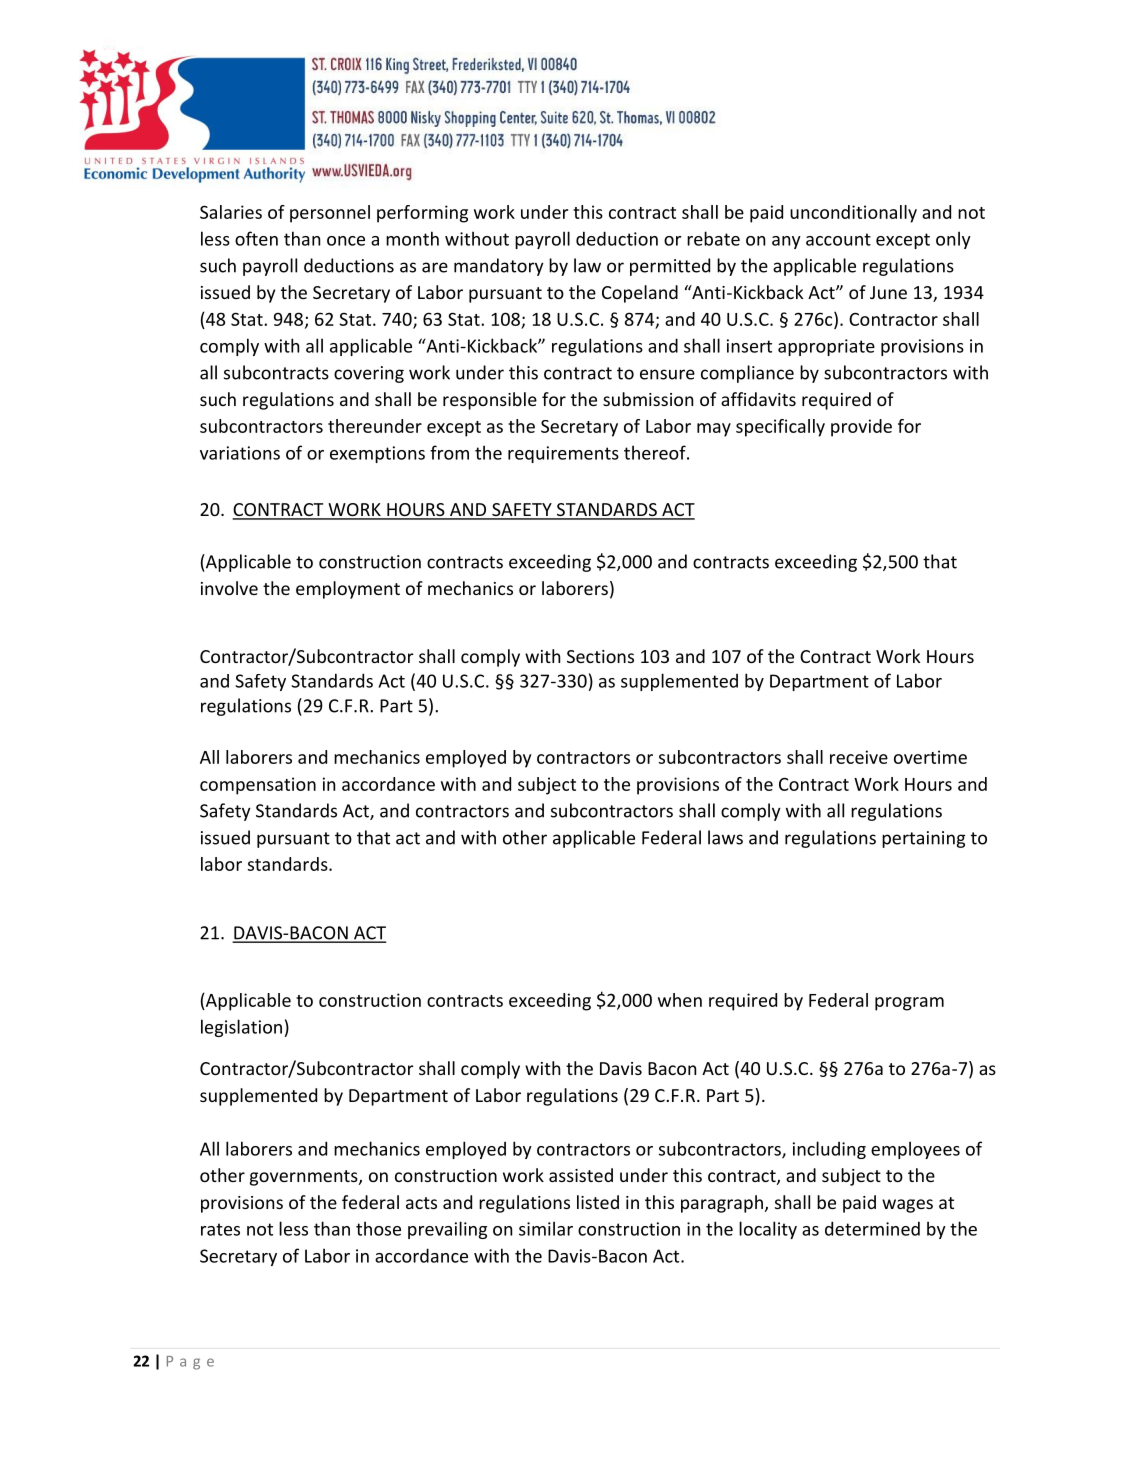 The height and width of the image is (1462, 1130). What do you see at coordinates (838, 239) in the image?
I see `account` at bounding box center [838, 239].
